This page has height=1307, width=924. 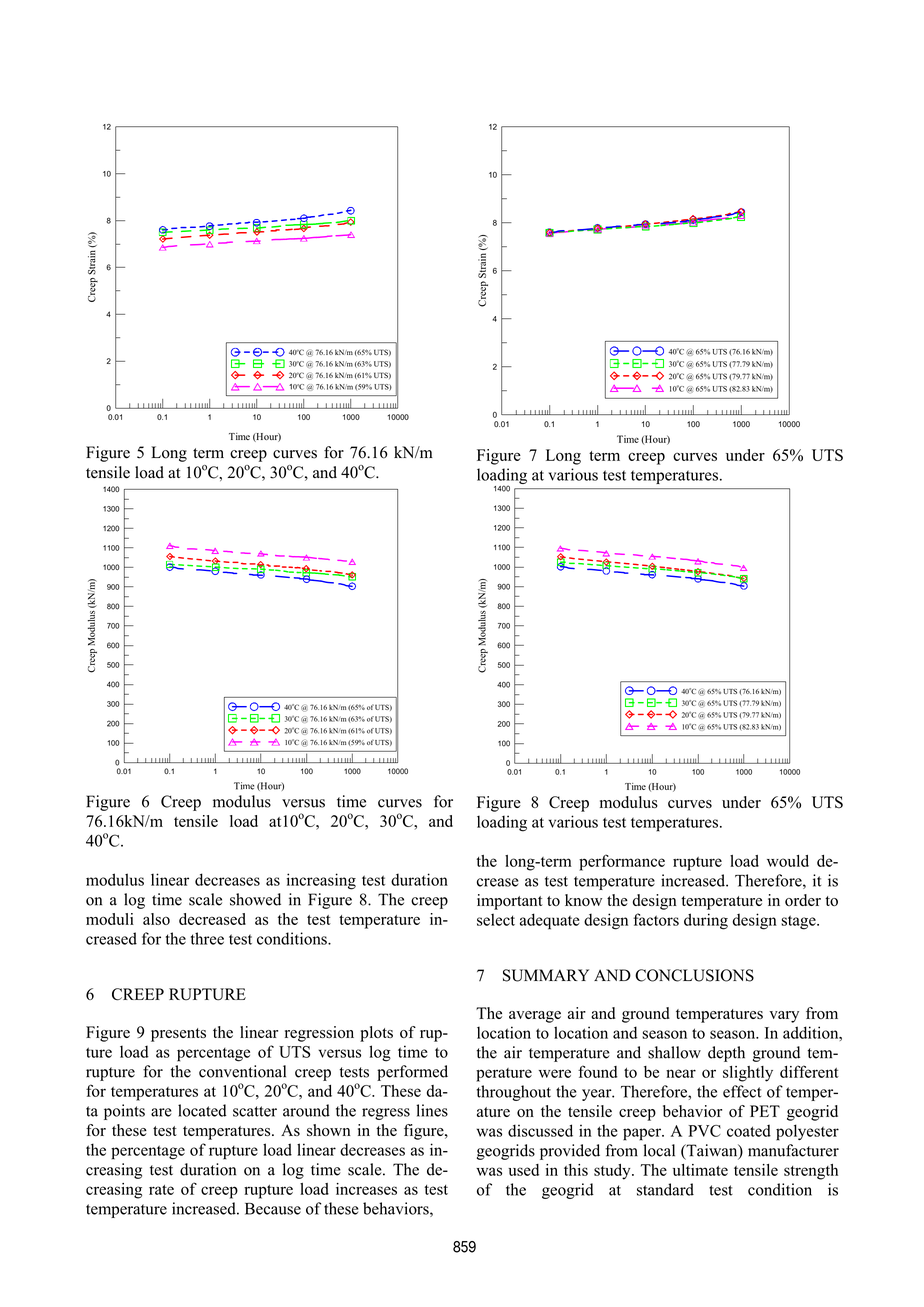 I want to click on would, so click(x=788, y=861).
